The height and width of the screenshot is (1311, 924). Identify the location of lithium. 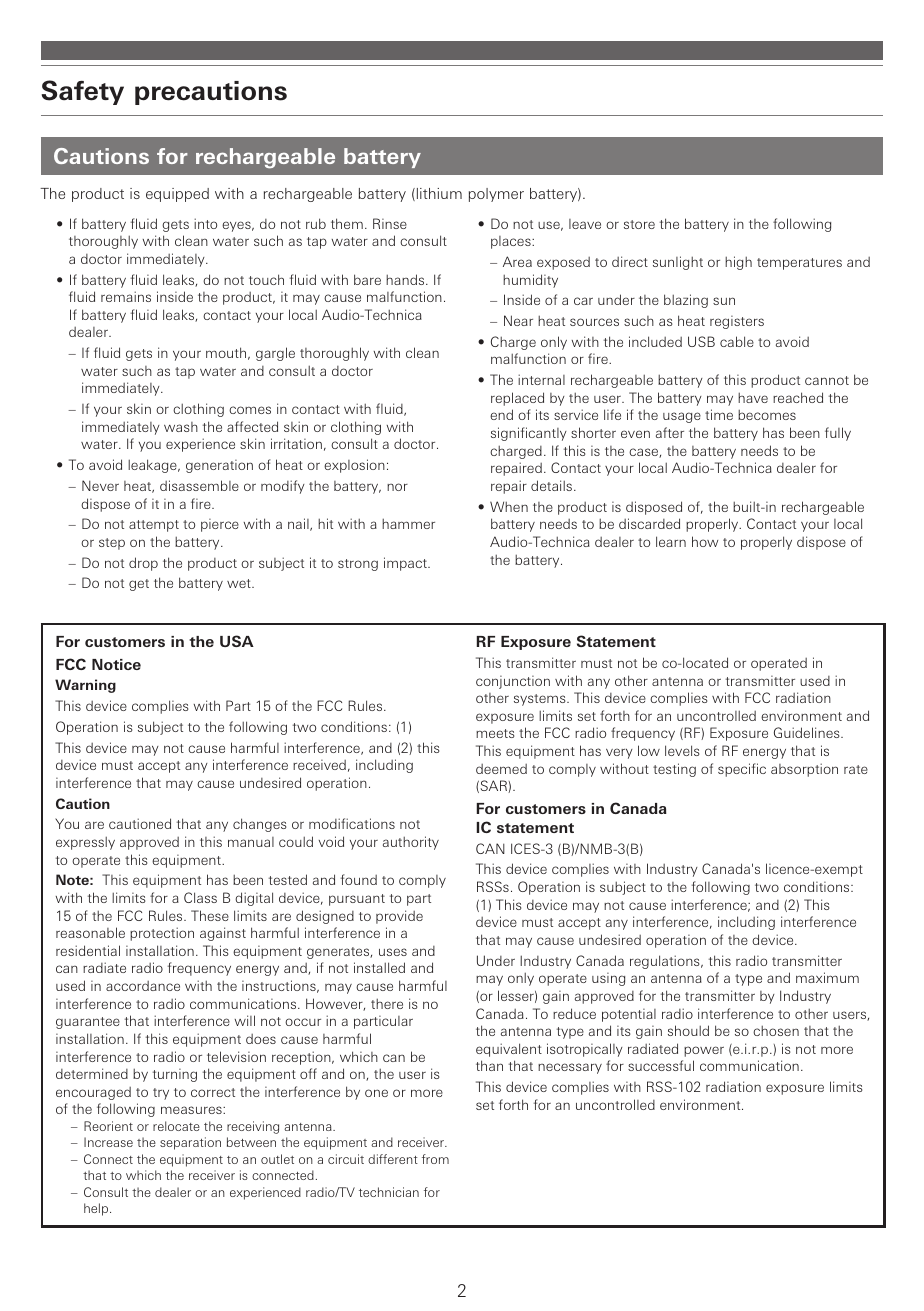
(438, 194).
